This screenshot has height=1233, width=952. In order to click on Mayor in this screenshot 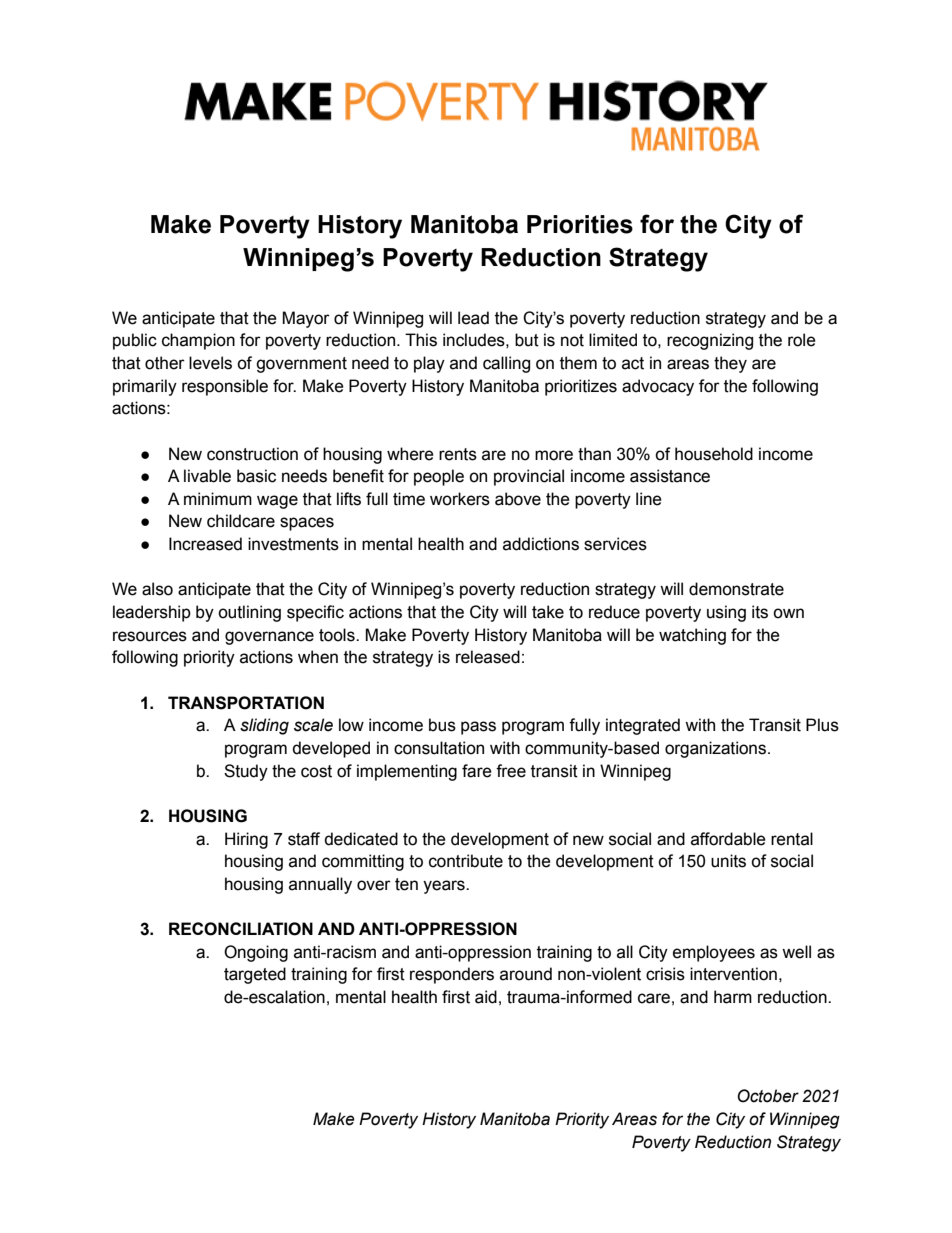, I will do `click(306, 319)`.
